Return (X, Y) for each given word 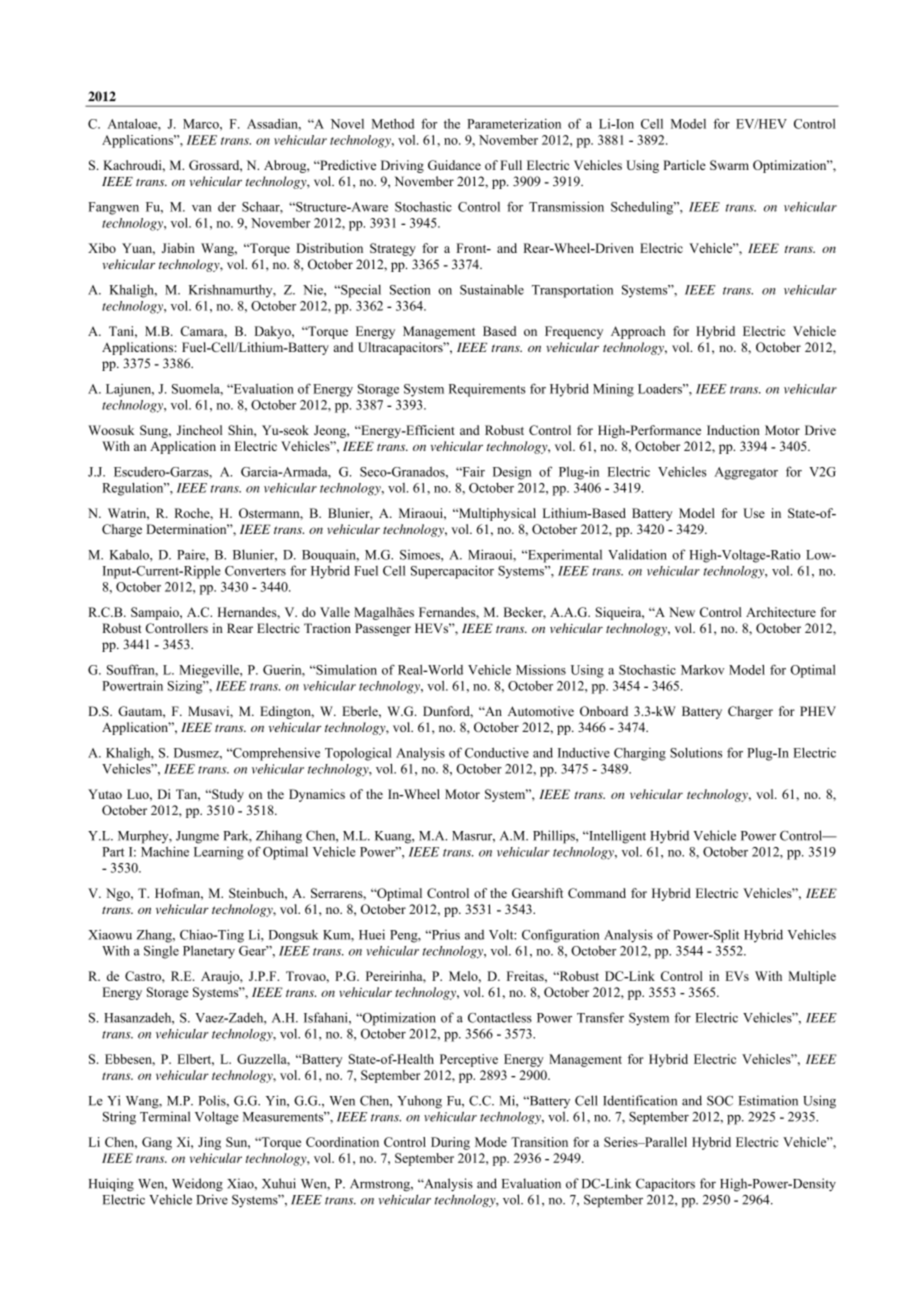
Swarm (729, 165)
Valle (335, 612)
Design (512, 473)
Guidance (454, 165)
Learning (219, 853)
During (450, 1143)
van (202, 208)
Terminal (165, 1116)
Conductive (497, 752)
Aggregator (746, 473)
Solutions (696, 752)
